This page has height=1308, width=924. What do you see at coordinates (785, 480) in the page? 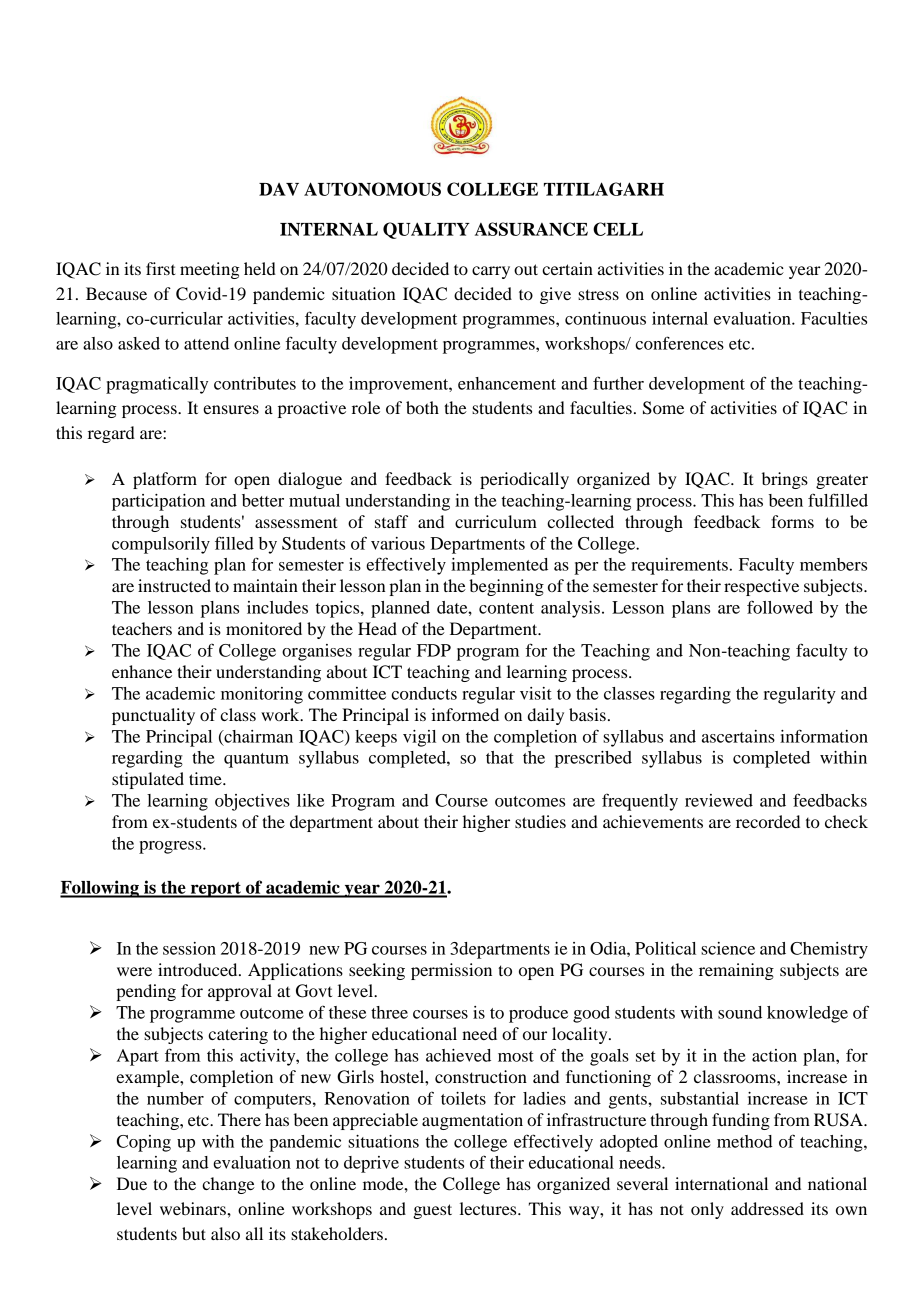
I see `brings` at bounding box center [785, 480].
